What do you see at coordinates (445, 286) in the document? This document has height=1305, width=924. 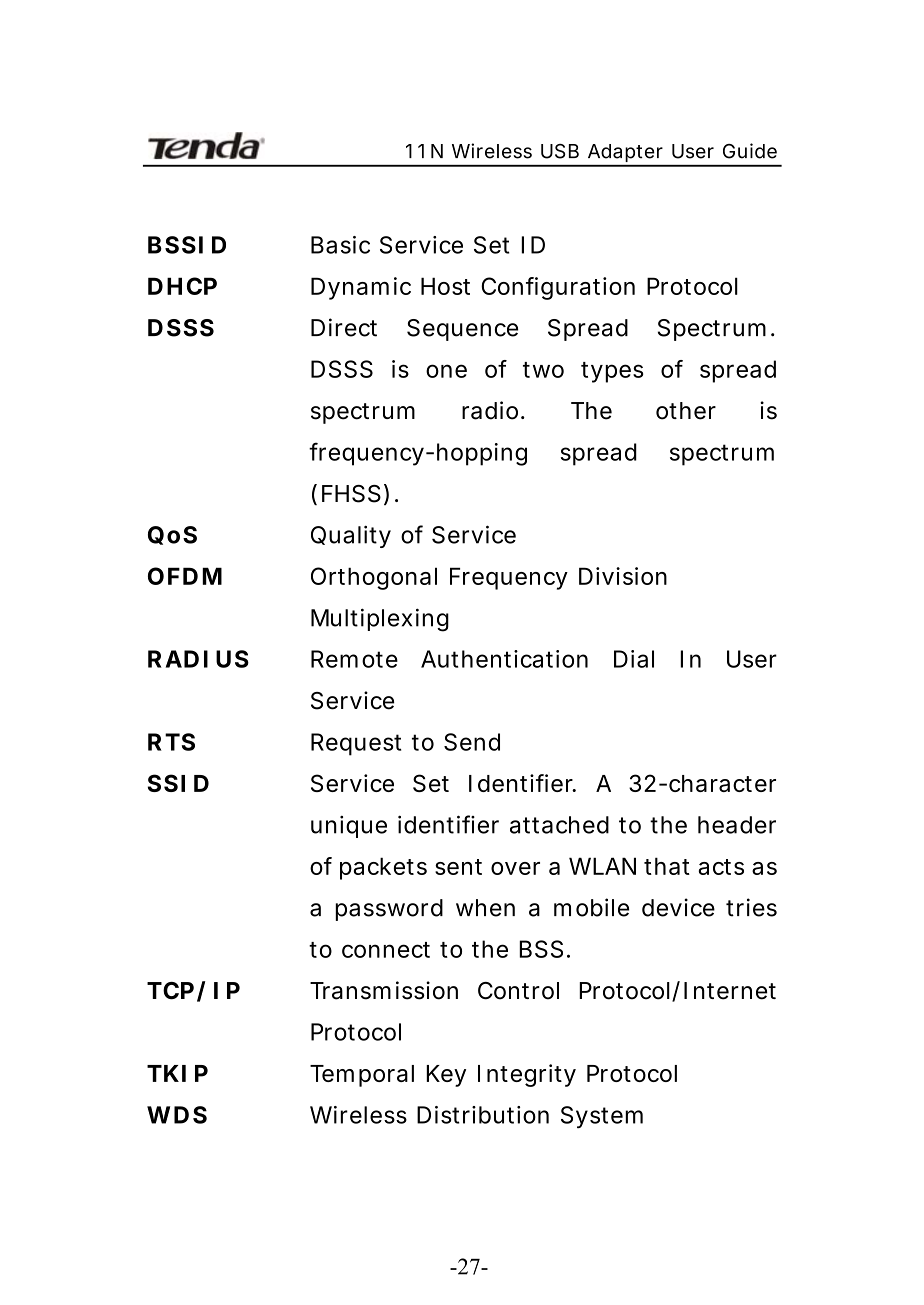 I see `Host` at bounding box center [445, 286].
